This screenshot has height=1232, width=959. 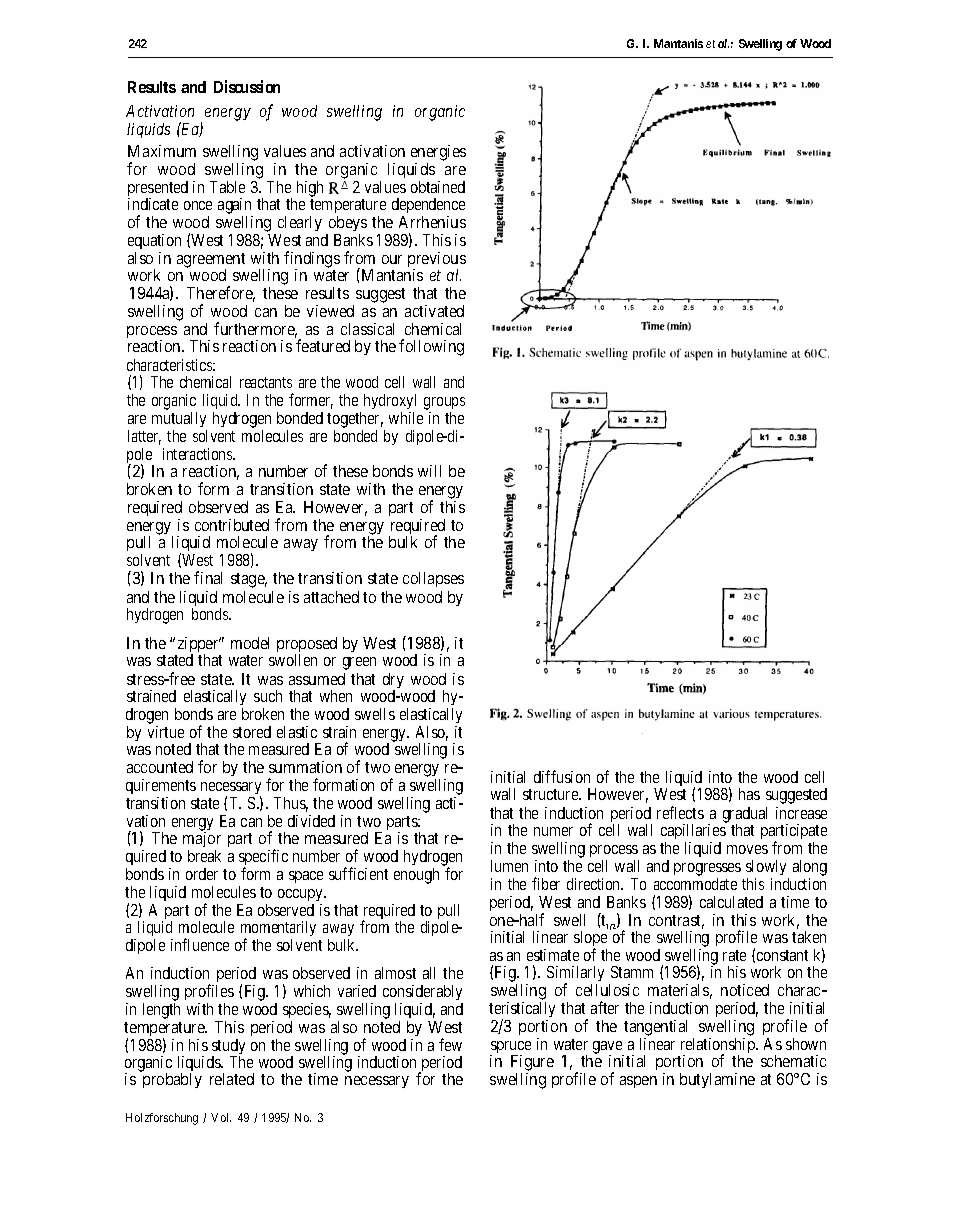 What do you see at coordinates (247, 86) in the screenshot?
I see `Discussion` at bounding box center [247, 86].
